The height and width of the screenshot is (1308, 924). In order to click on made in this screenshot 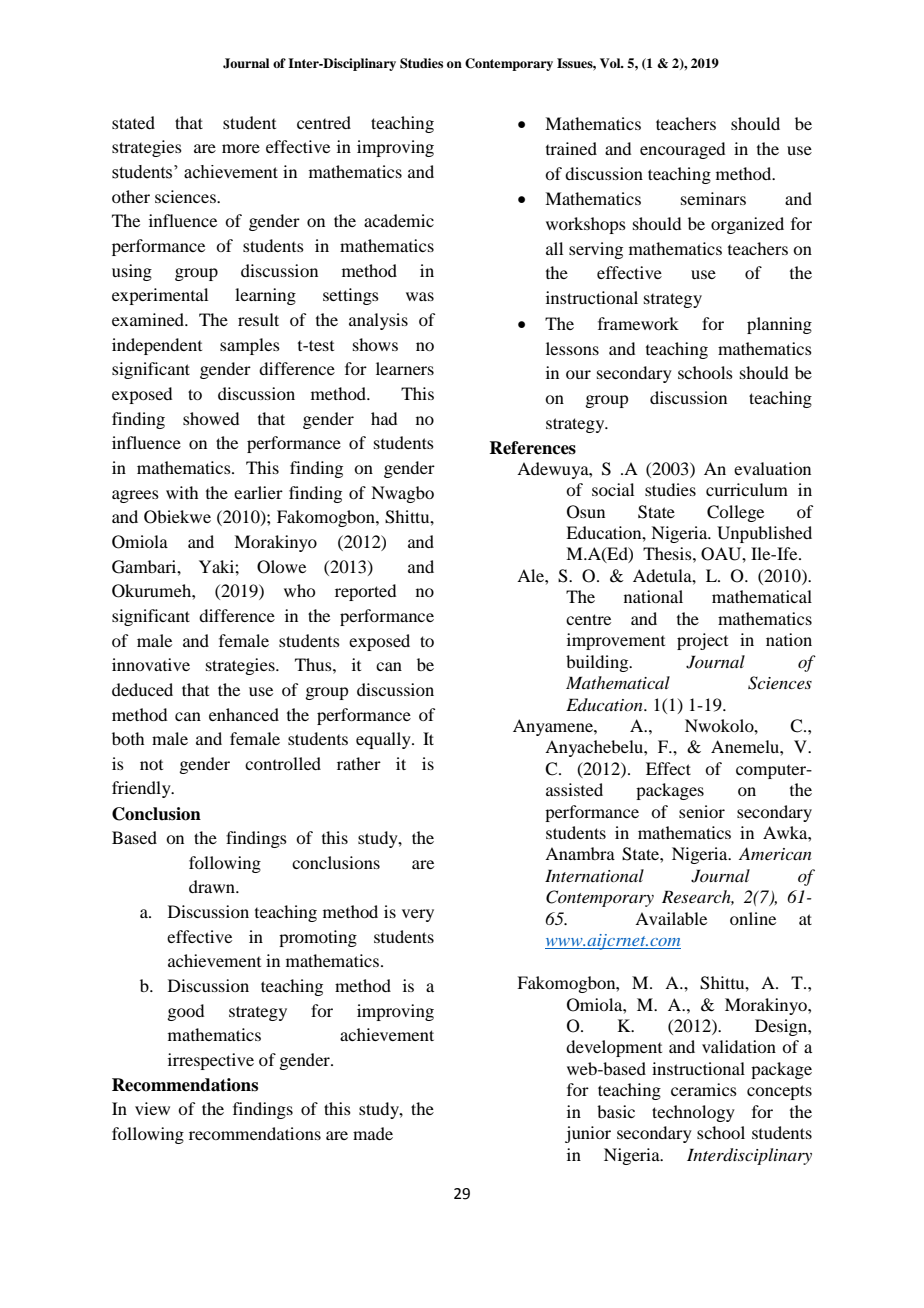, I will do `click(373, 1133)`.
